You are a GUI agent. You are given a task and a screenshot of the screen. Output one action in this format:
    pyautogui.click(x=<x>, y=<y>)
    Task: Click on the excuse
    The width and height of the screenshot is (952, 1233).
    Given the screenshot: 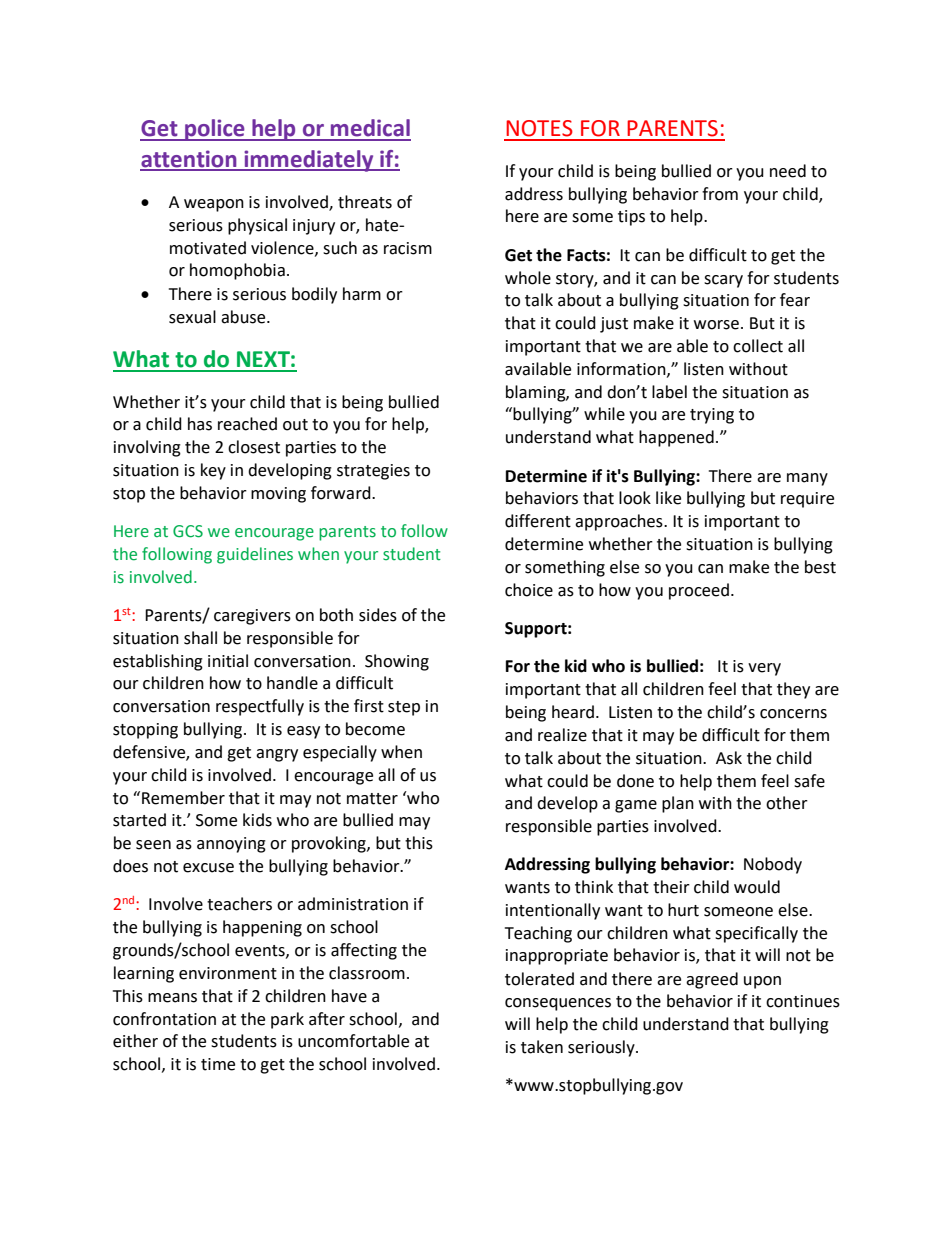 What is the action you would take?
    pyautogui.click(x=208, y=868)
